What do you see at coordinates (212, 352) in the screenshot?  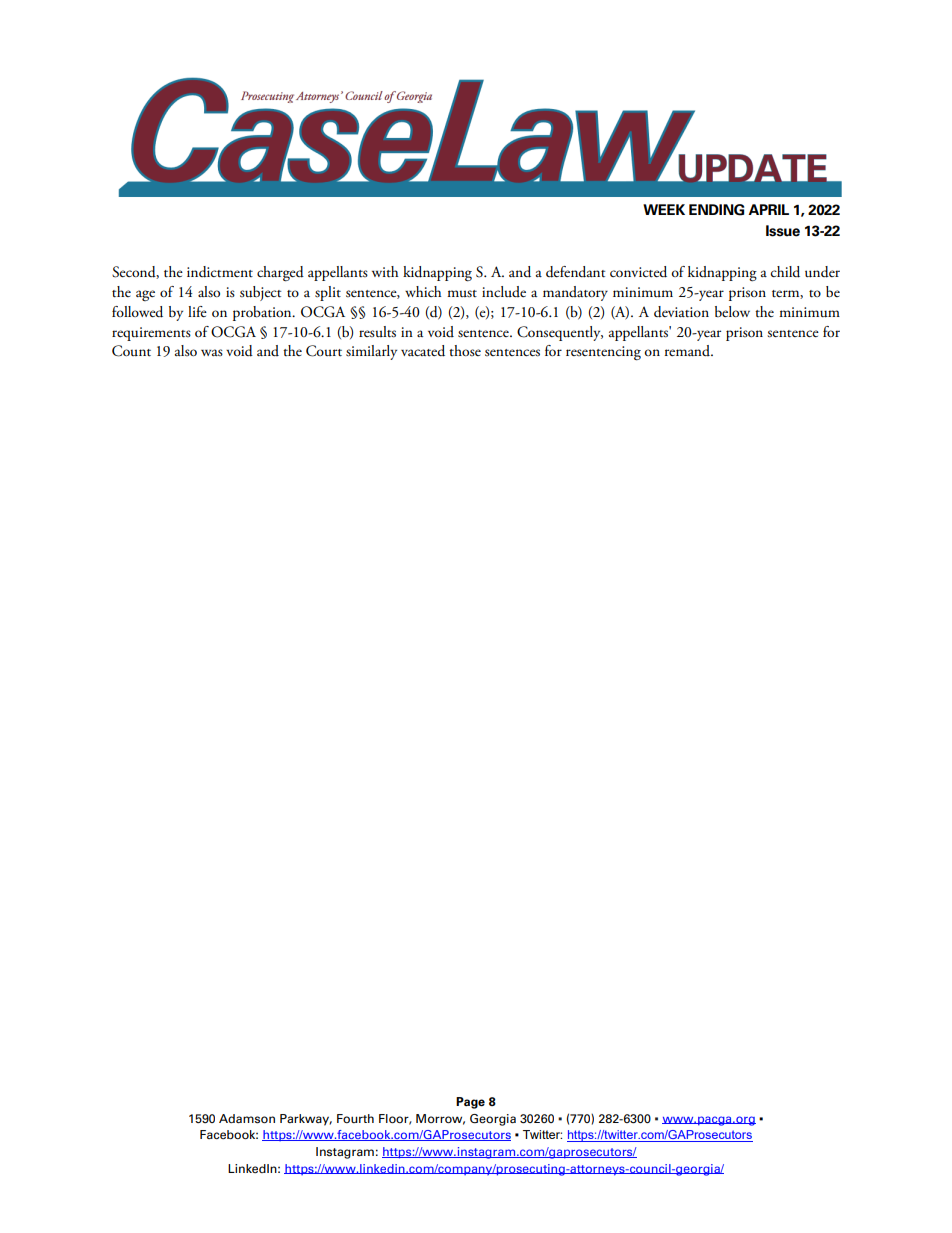 I see `was` at bounding box center [212, 352].
